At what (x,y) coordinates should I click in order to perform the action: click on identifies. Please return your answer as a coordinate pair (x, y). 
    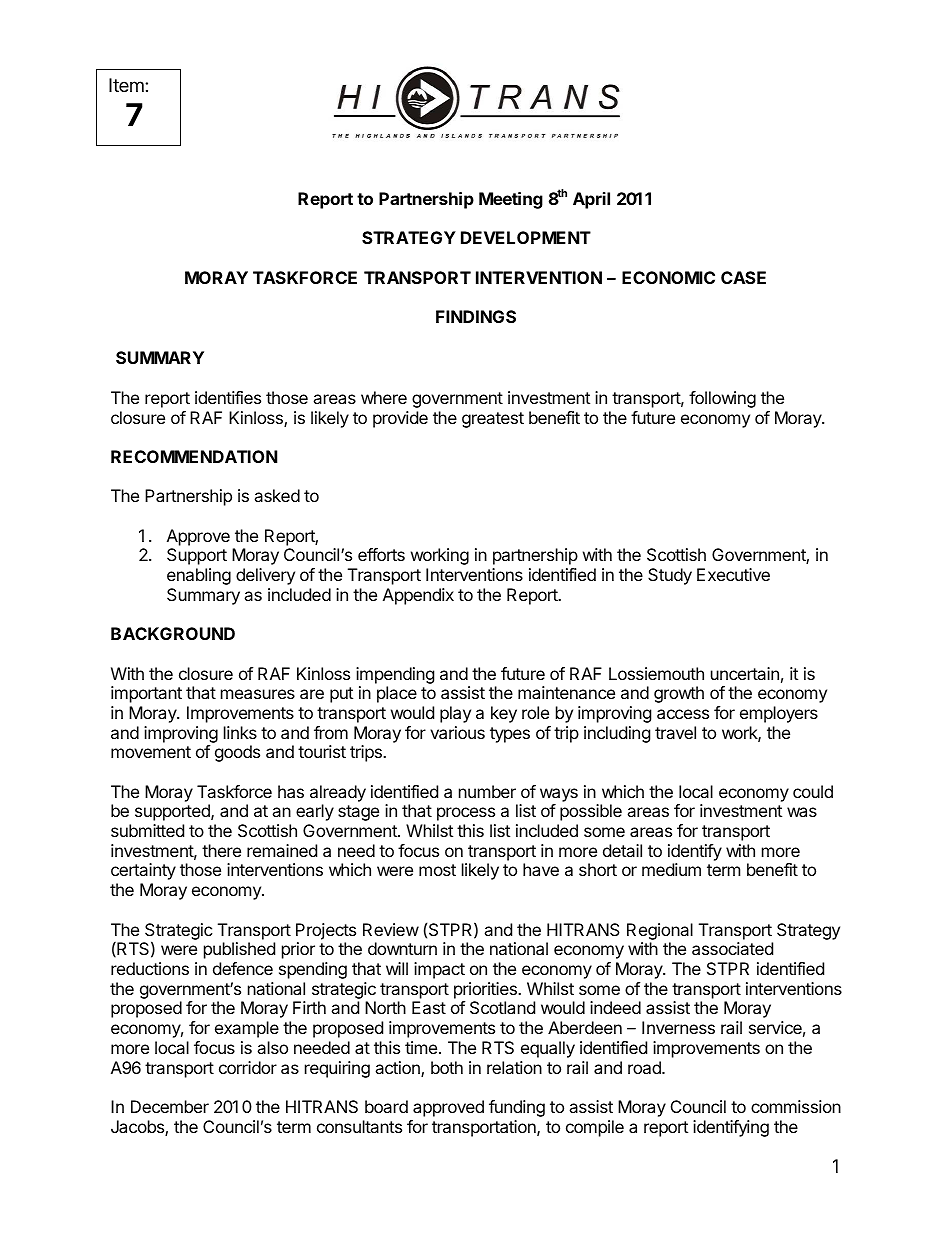
    Looking at the image, I should click on (228, 397).
